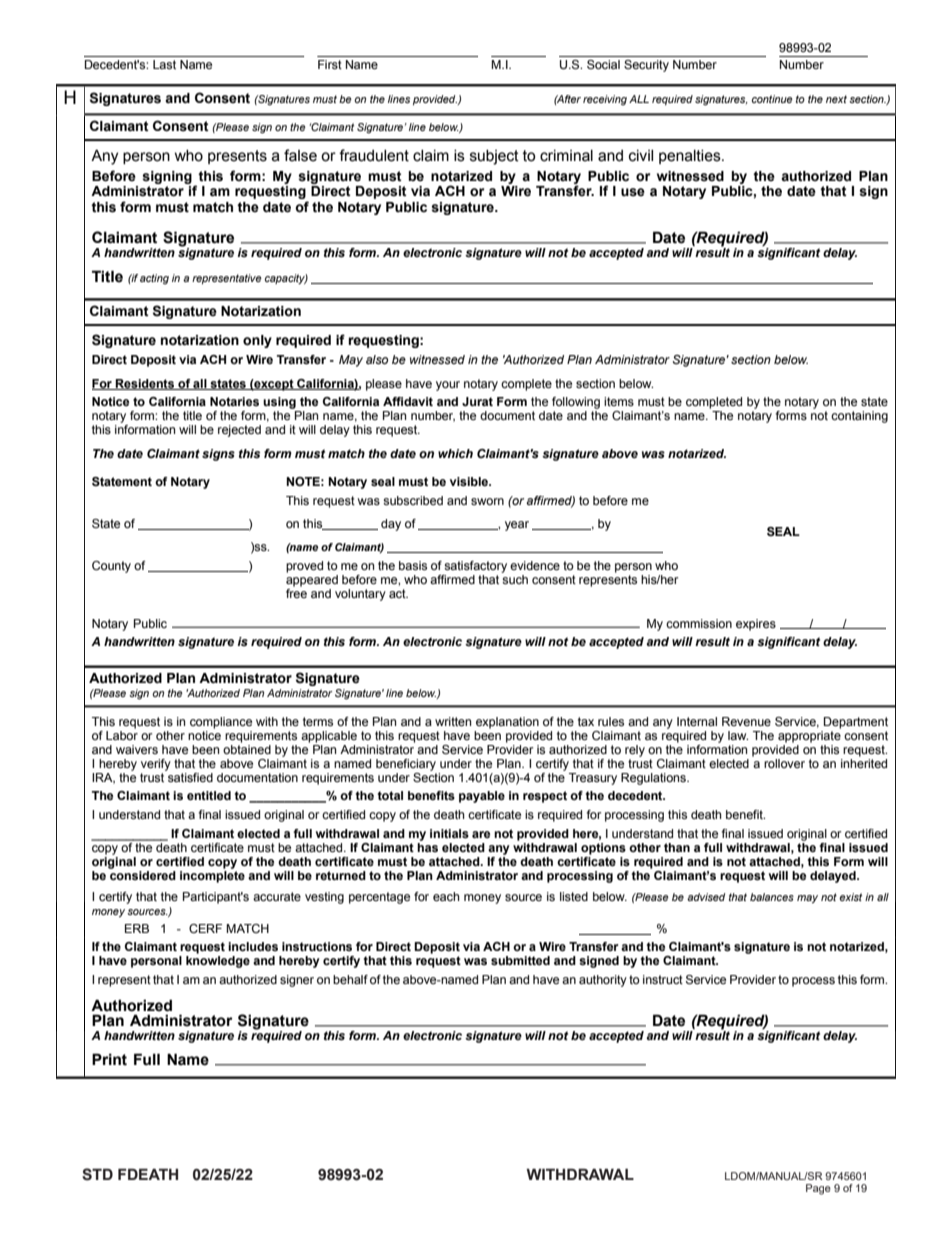 The height and width of the screenshot is (1233, 952). What do you see at coordinates (277, 896) in the screenshot?
I see `accurate` at bounding box center [277, 896].
